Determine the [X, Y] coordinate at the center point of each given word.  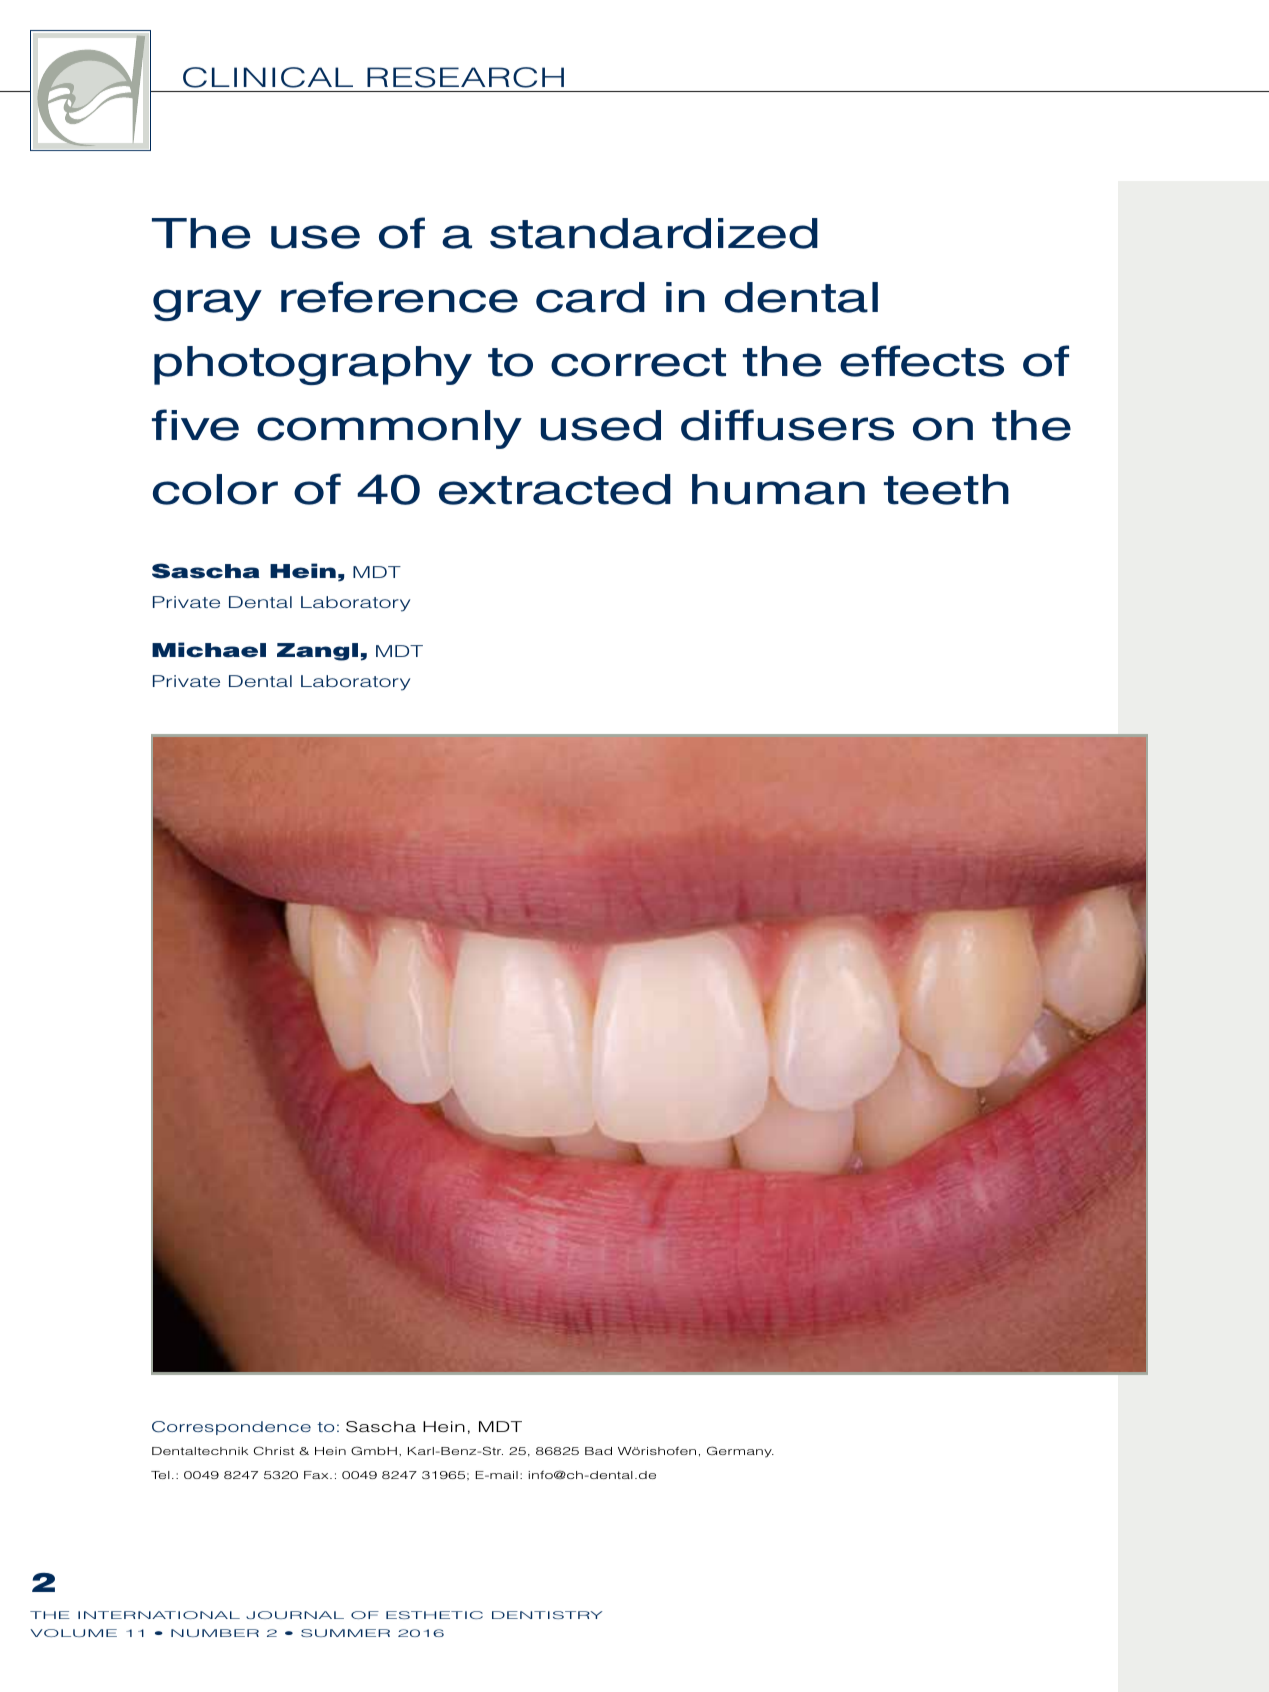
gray [207, 305]
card [590, 297]
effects [922, 361]
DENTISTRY [547, 1615]
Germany [740, 1452]
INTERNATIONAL [159, 1615]
